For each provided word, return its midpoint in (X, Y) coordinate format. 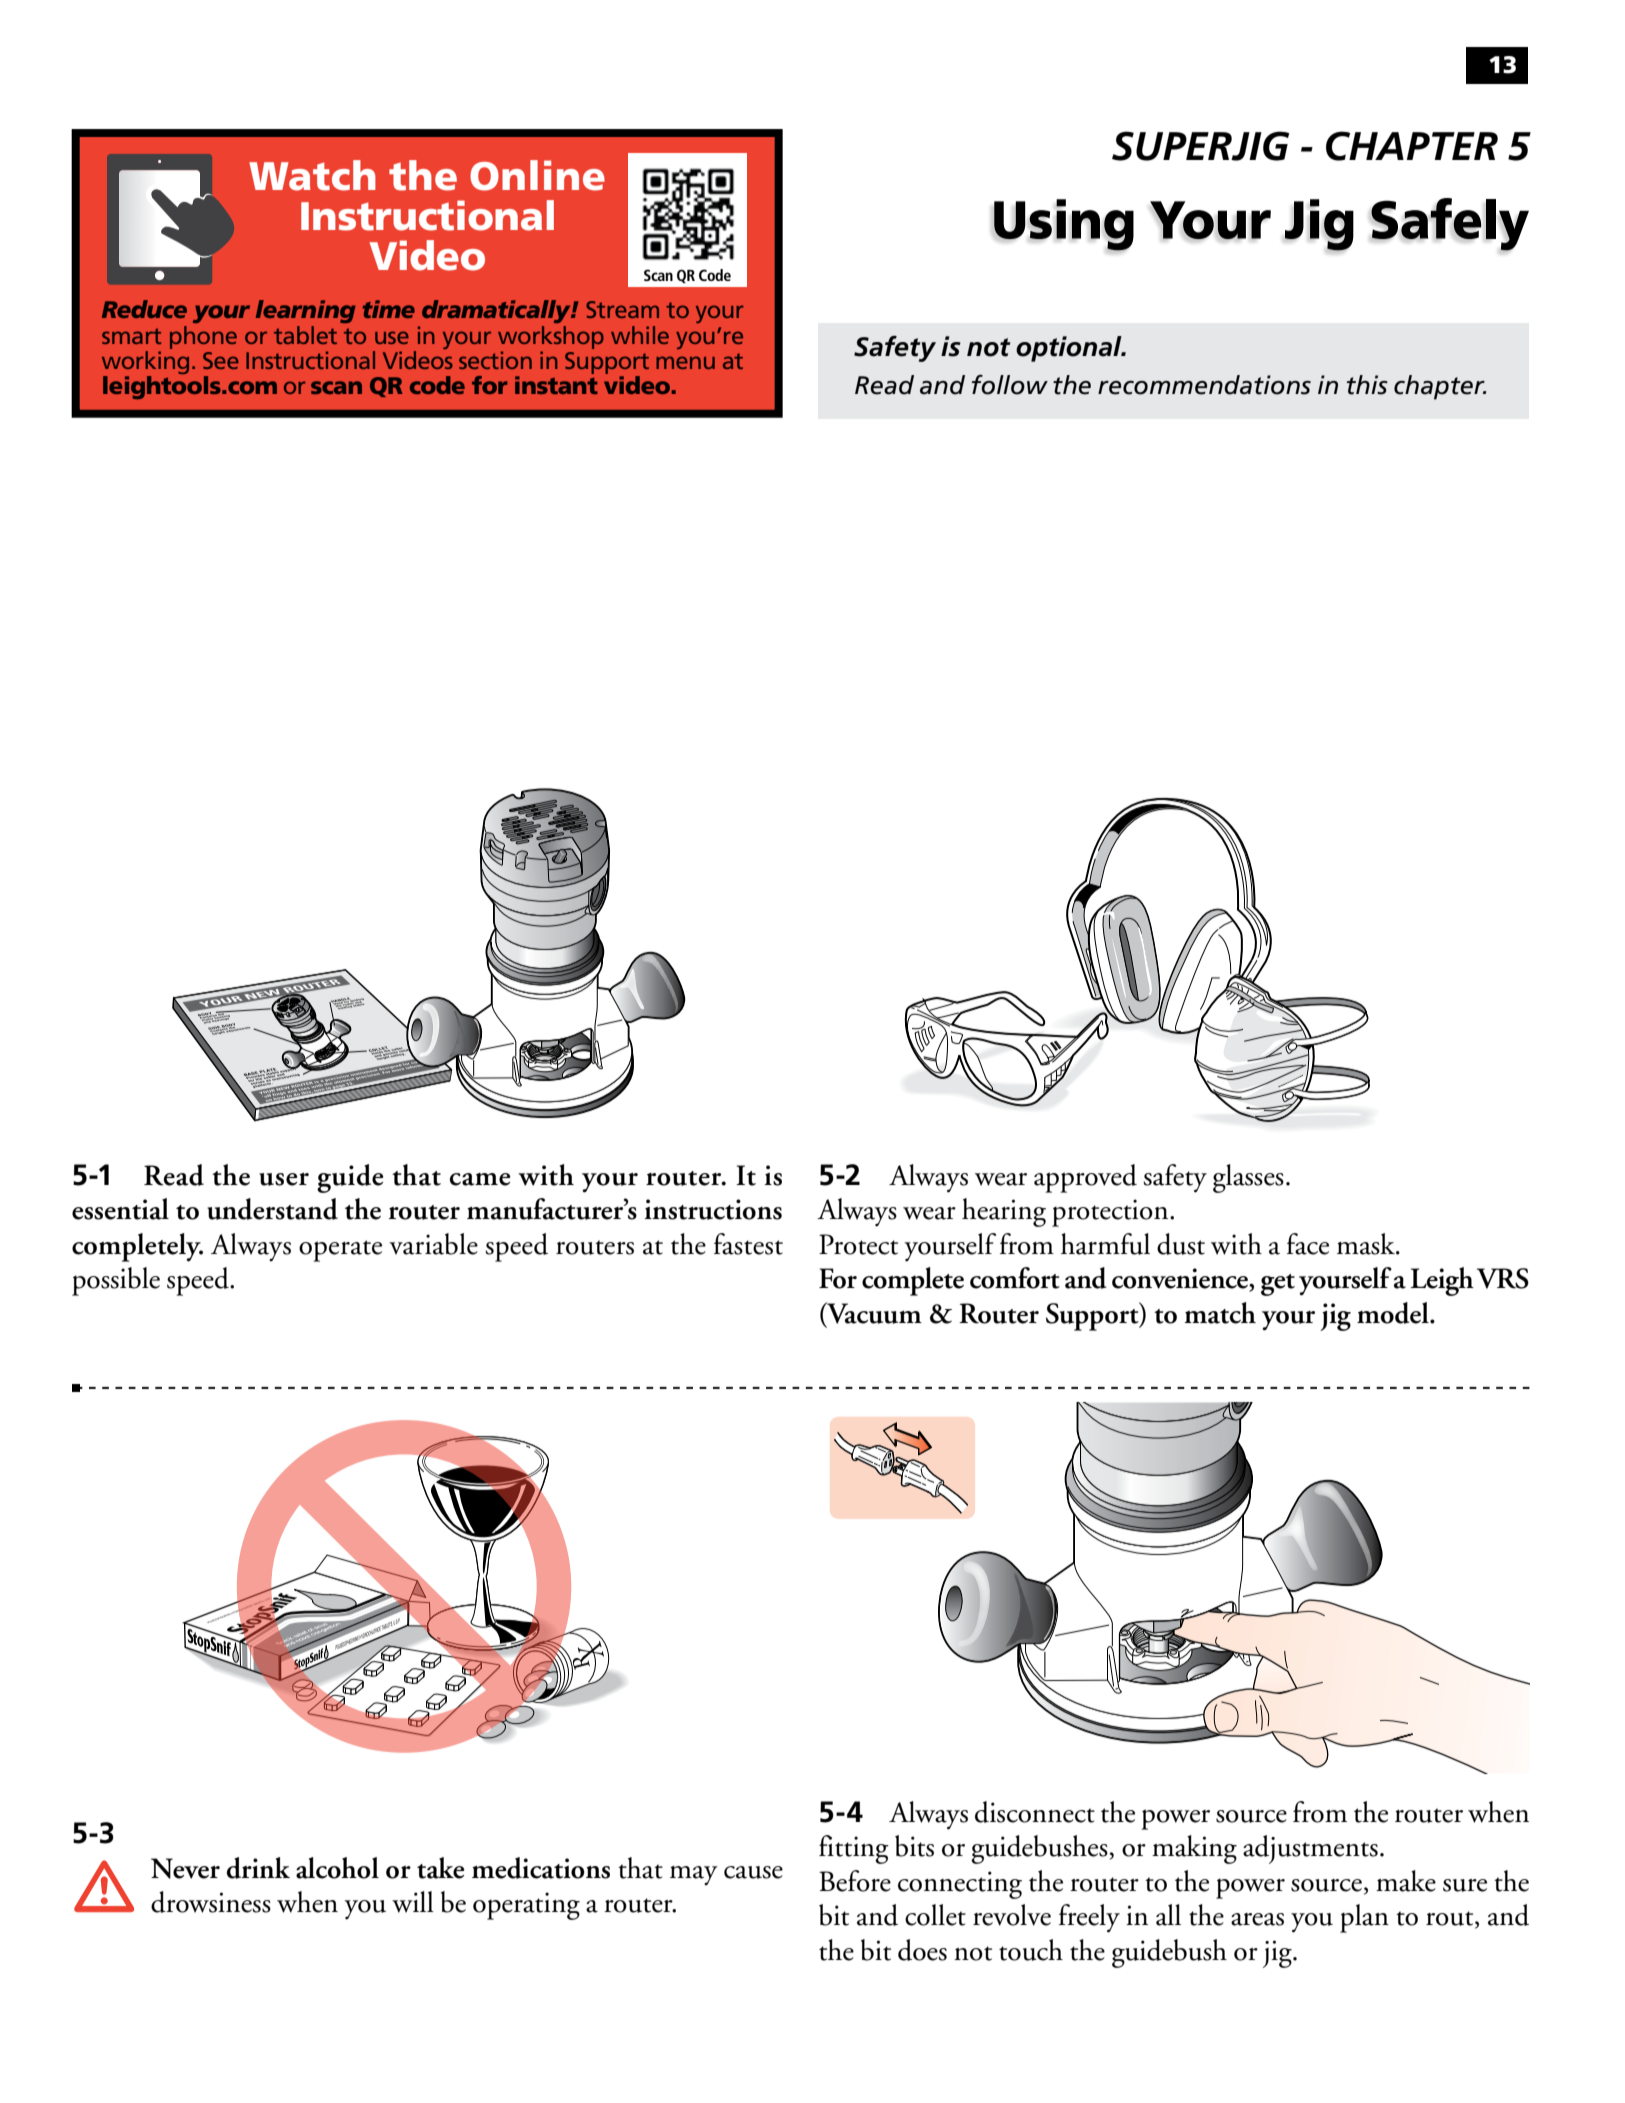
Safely (1450, 225)
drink (258, 1868)
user (284, 1179)
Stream (622, 309)
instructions (713, 1209)
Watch (312, 175)
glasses (1248, 1178)
